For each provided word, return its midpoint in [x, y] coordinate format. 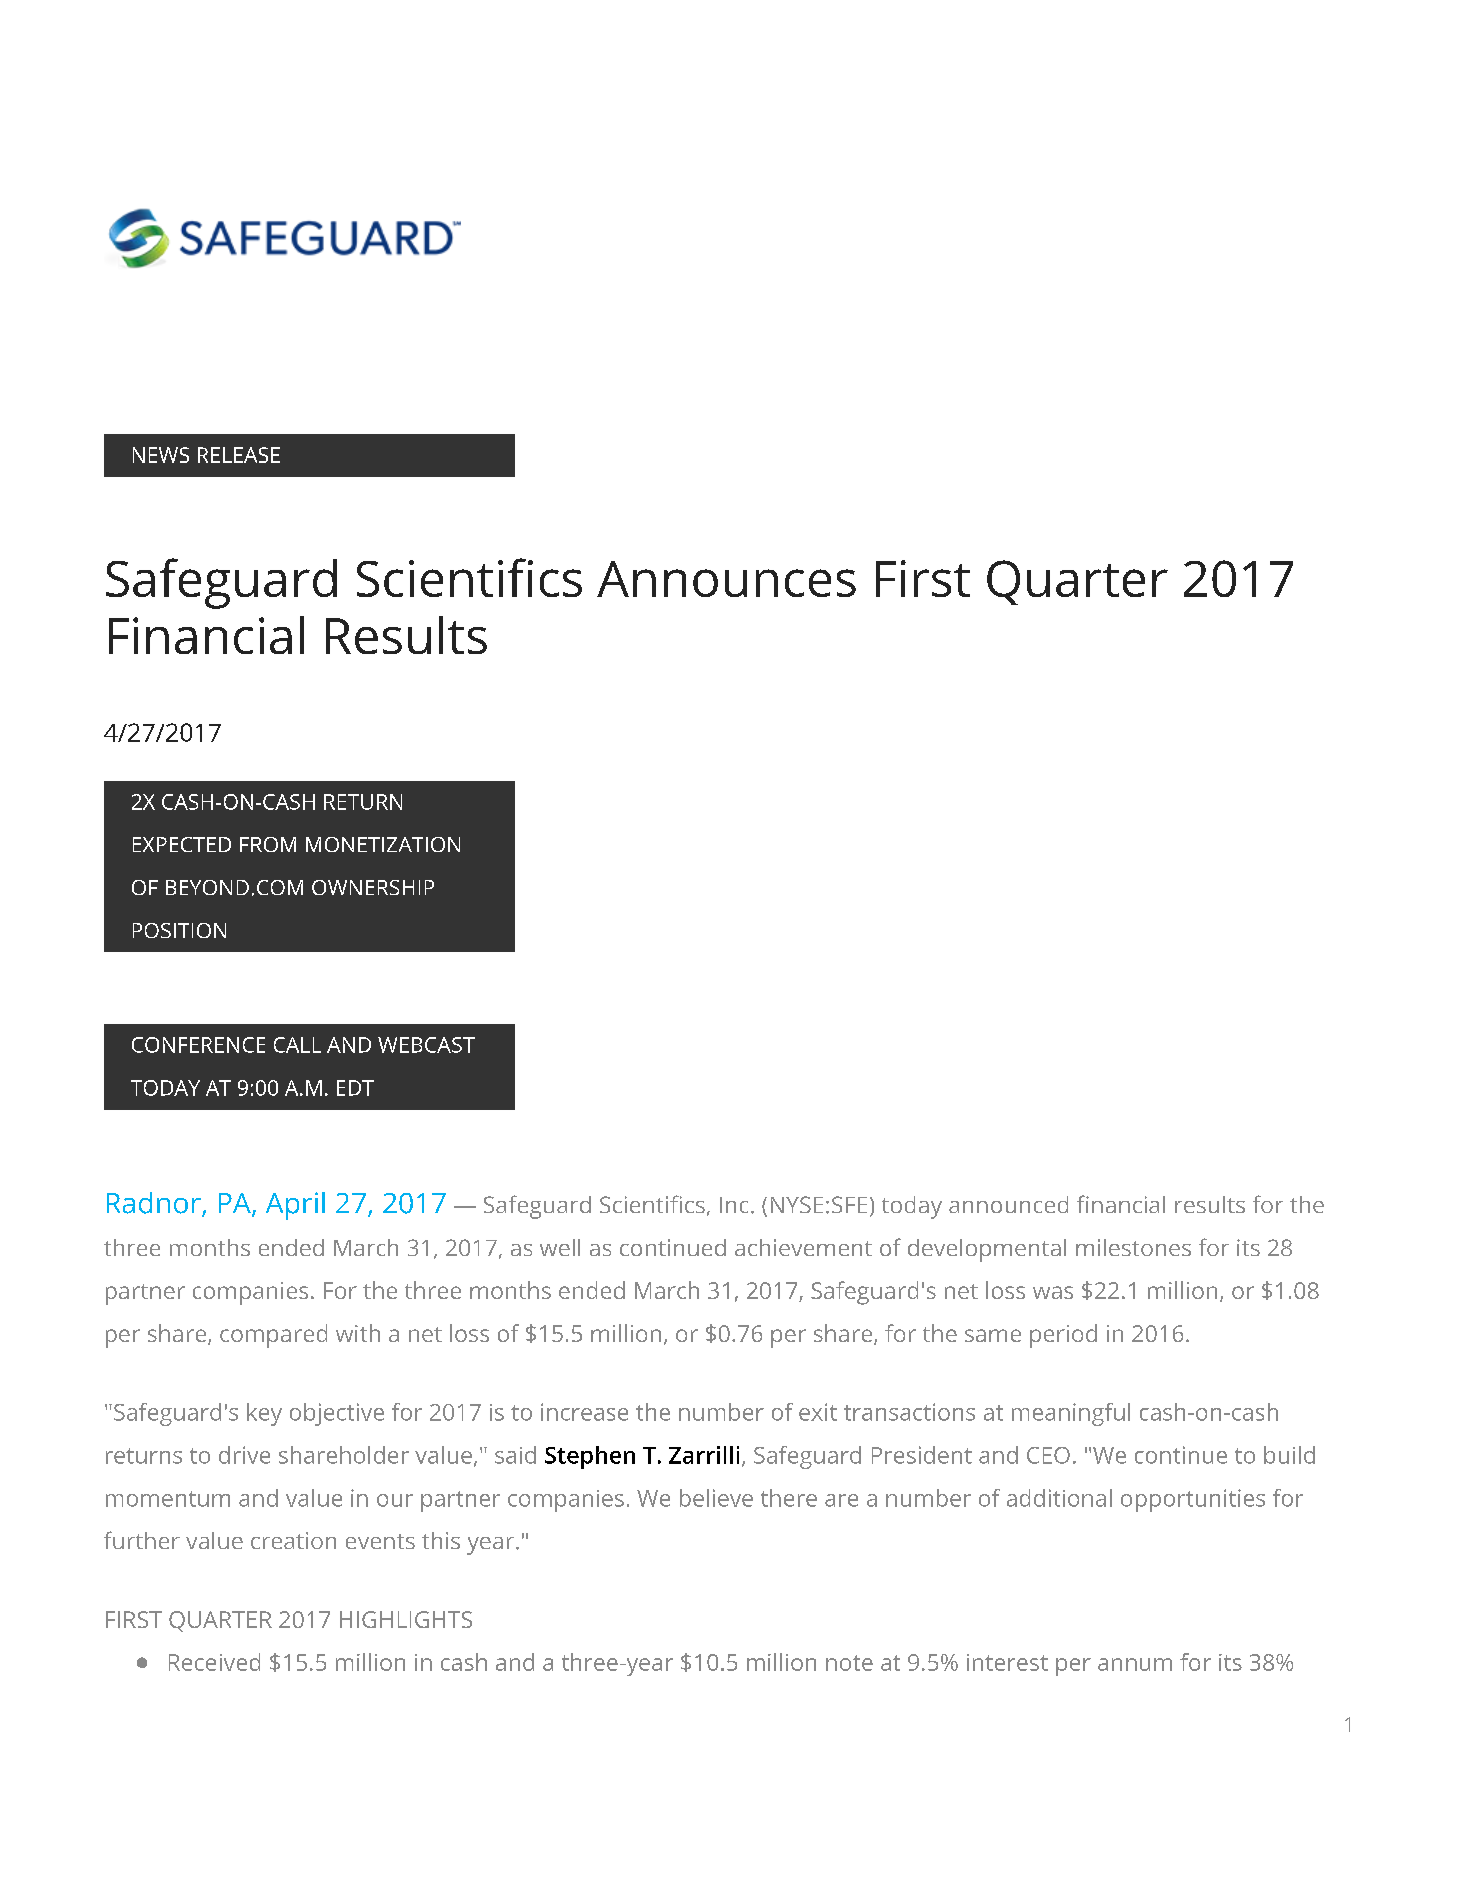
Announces [726, 579]
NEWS [161, 455]
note [849, 1663]
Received [214, 1662]
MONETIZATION [383, 844]
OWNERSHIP [373, 887]
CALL [297, 1045]
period [1063, 1336]
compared [273, 1336]
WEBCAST [426, 1045]
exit [818, 1412]
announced [1008, 1204]
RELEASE [239, 455]
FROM [268, 844]
